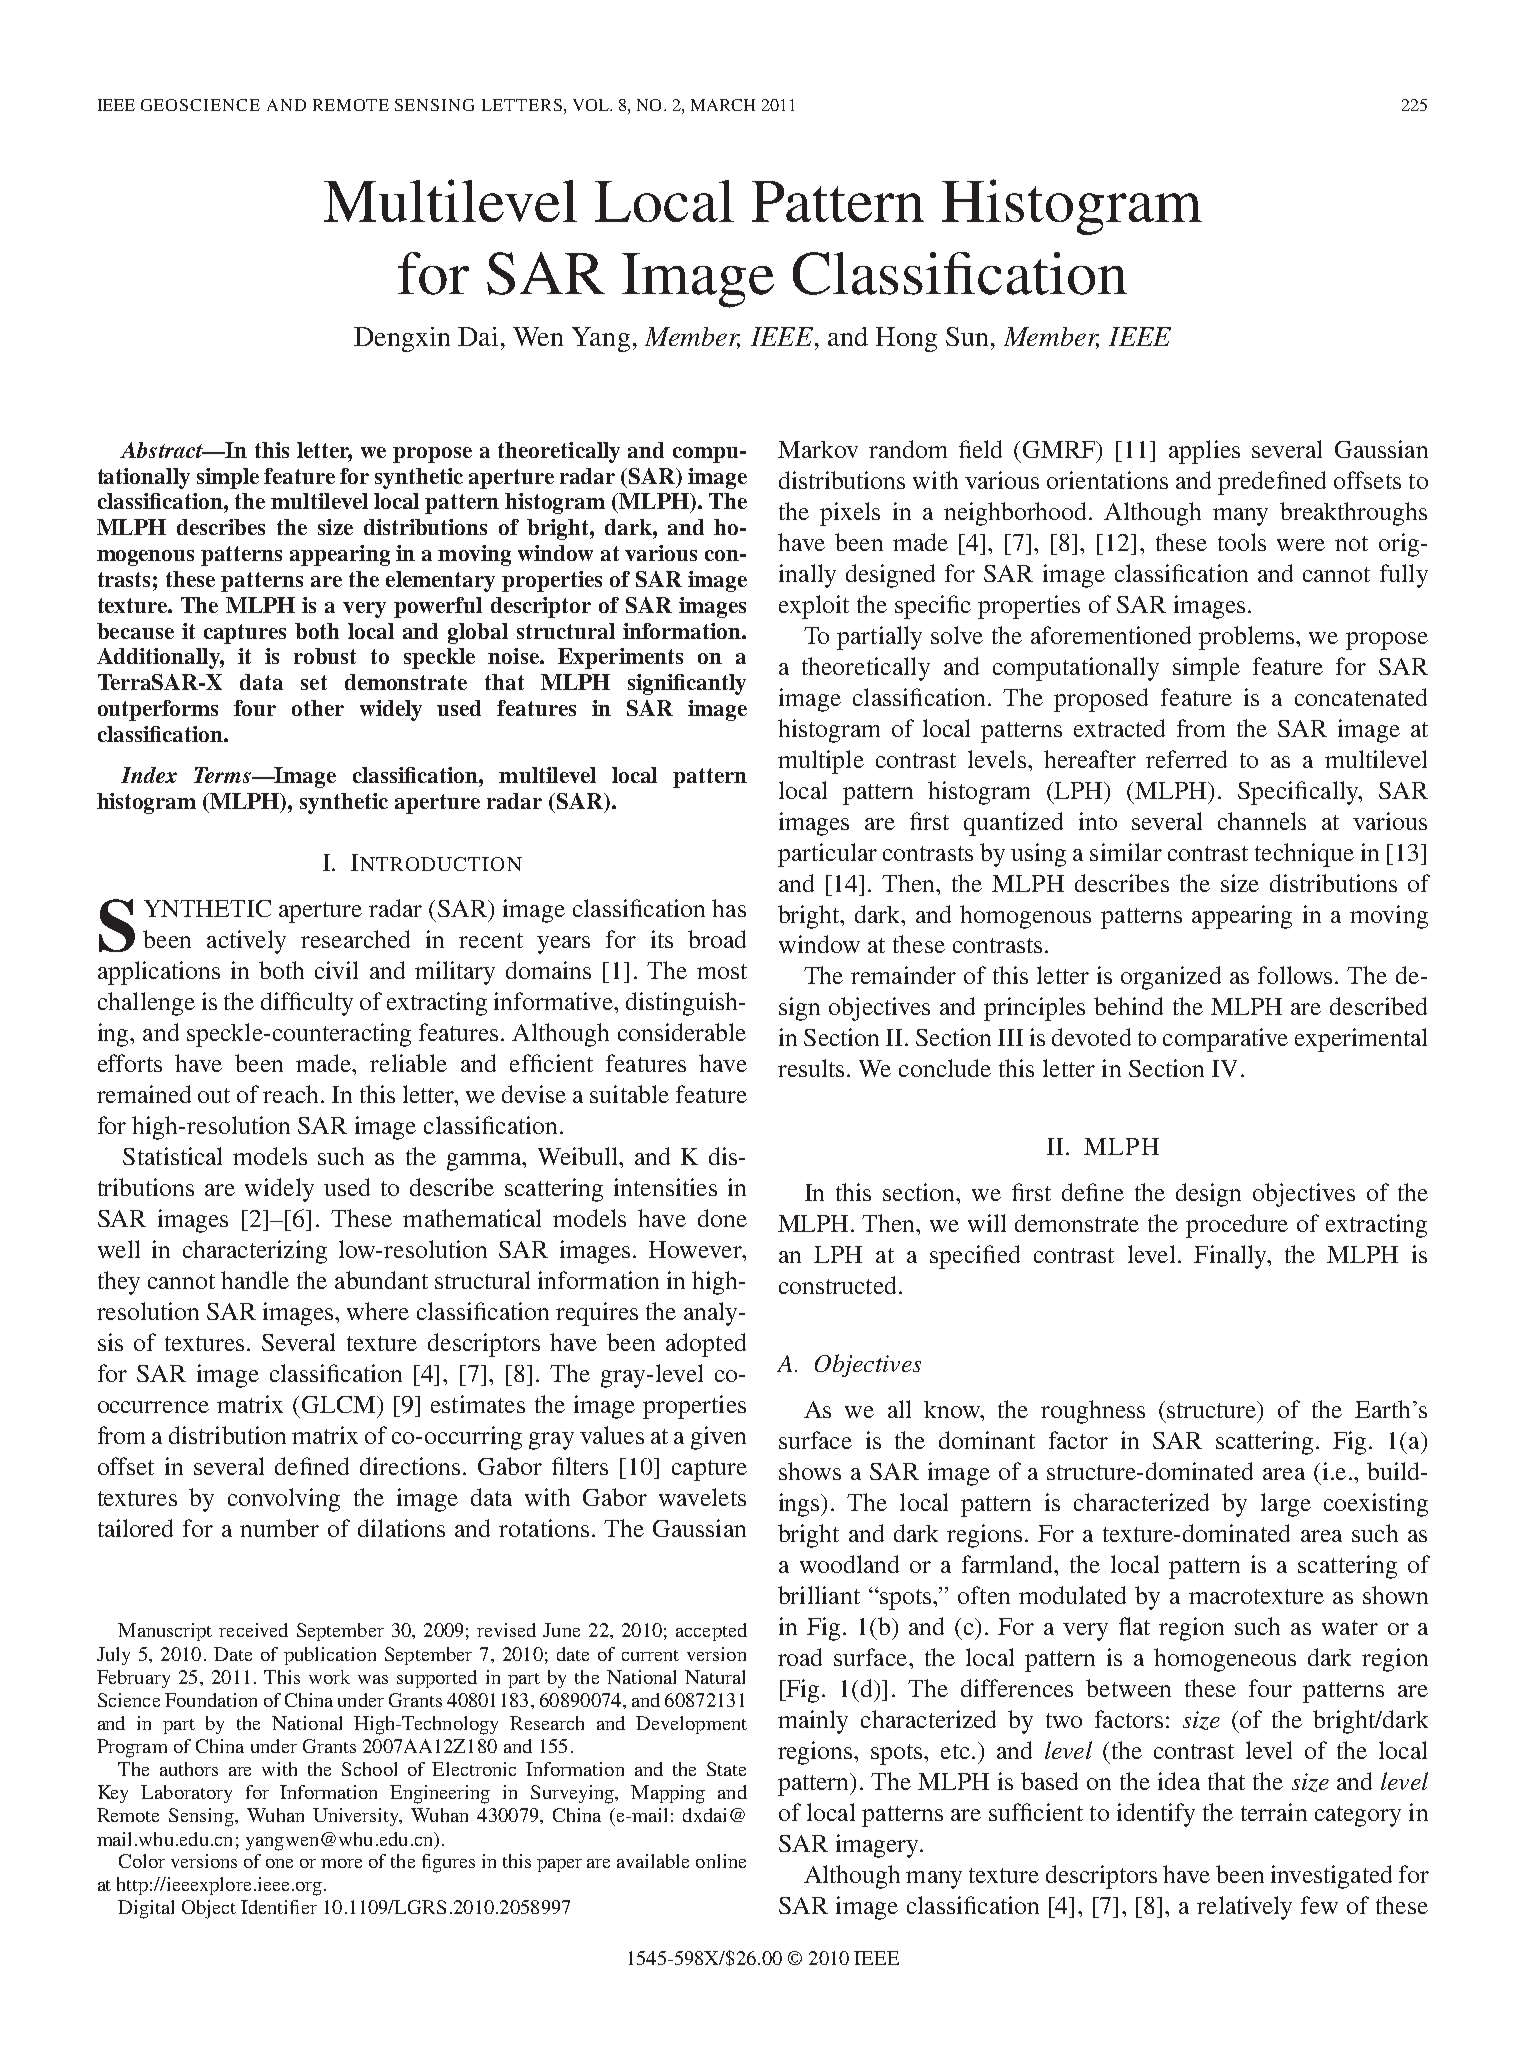  I want to click on Hong, so click(906, 339).
